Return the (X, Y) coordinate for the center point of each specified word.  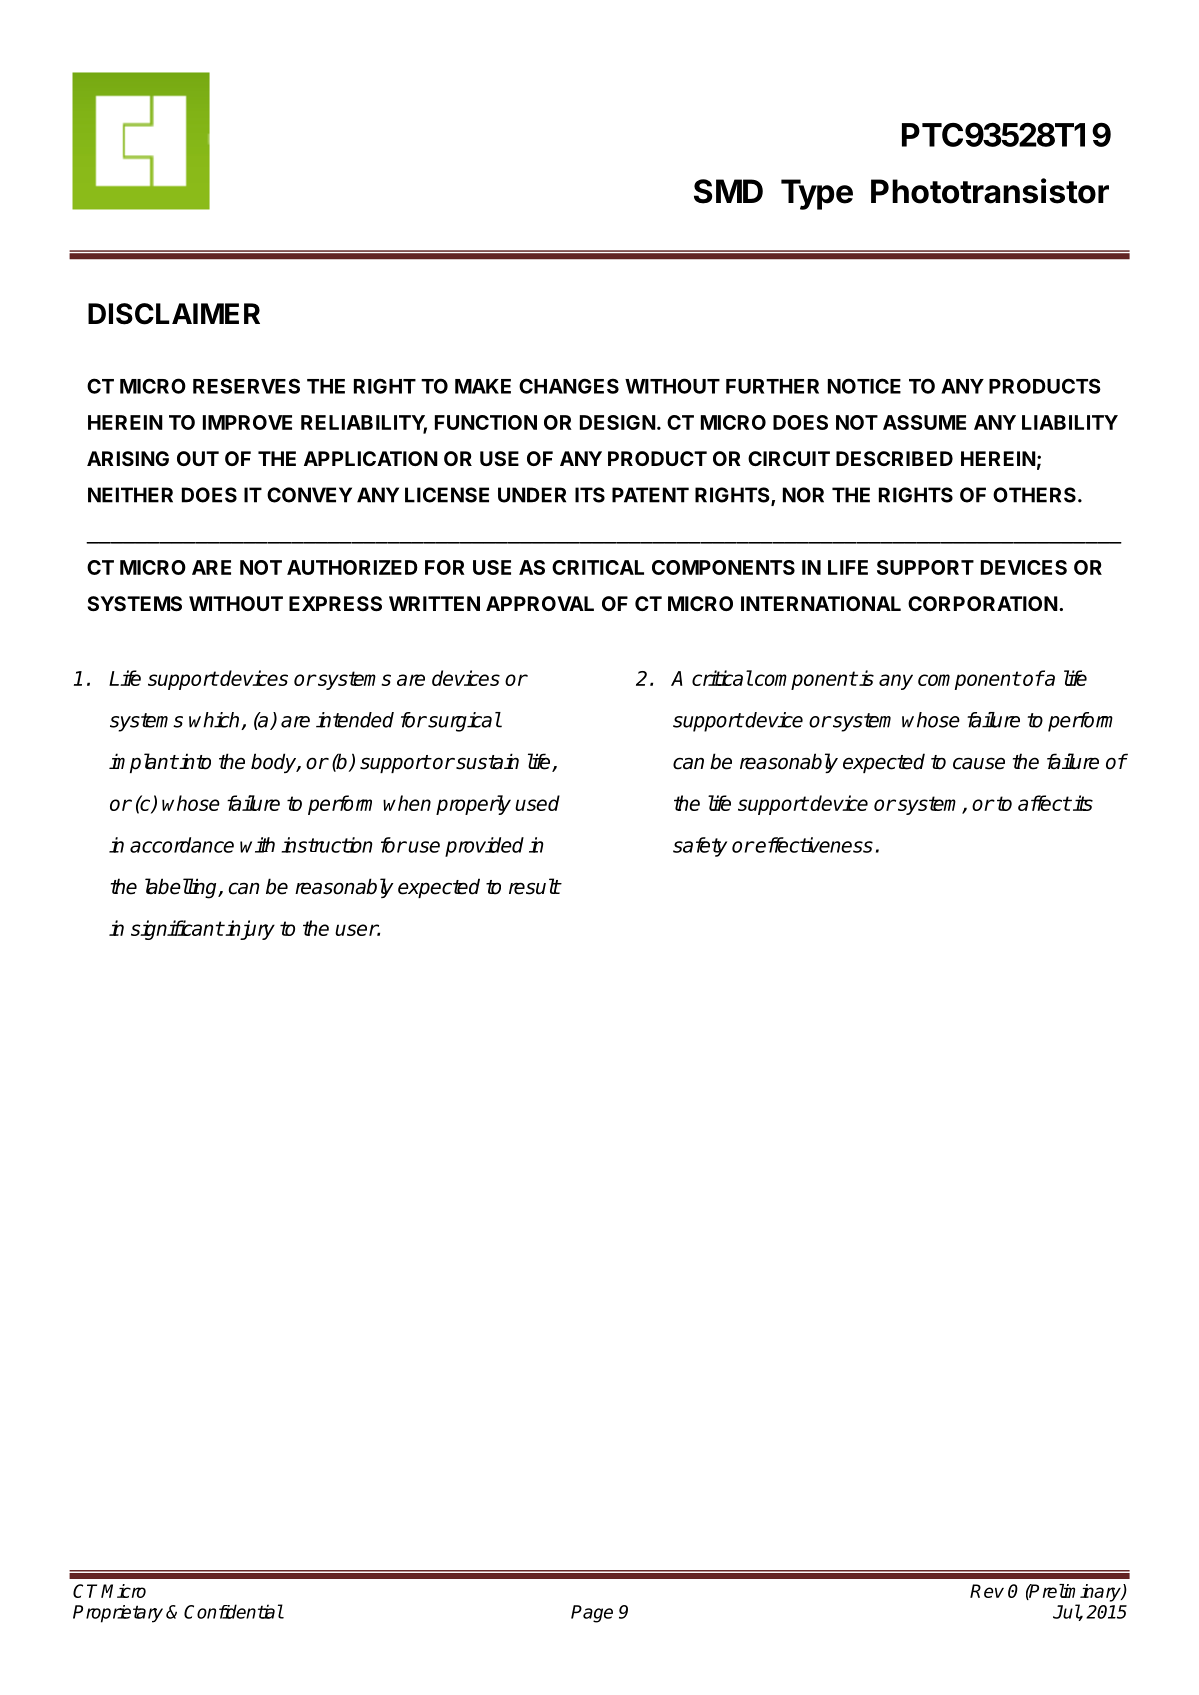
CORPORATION (983, 603)
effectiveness (813, 845)
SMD (728, 191)
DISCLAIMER (174, 314)
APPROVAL (540, 603)
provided (484, 847)
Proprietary (118, 1614)
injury (249, 930)
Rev (987, 1591)
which (215, 721)
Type (817, 194)
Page (592, 1614)
